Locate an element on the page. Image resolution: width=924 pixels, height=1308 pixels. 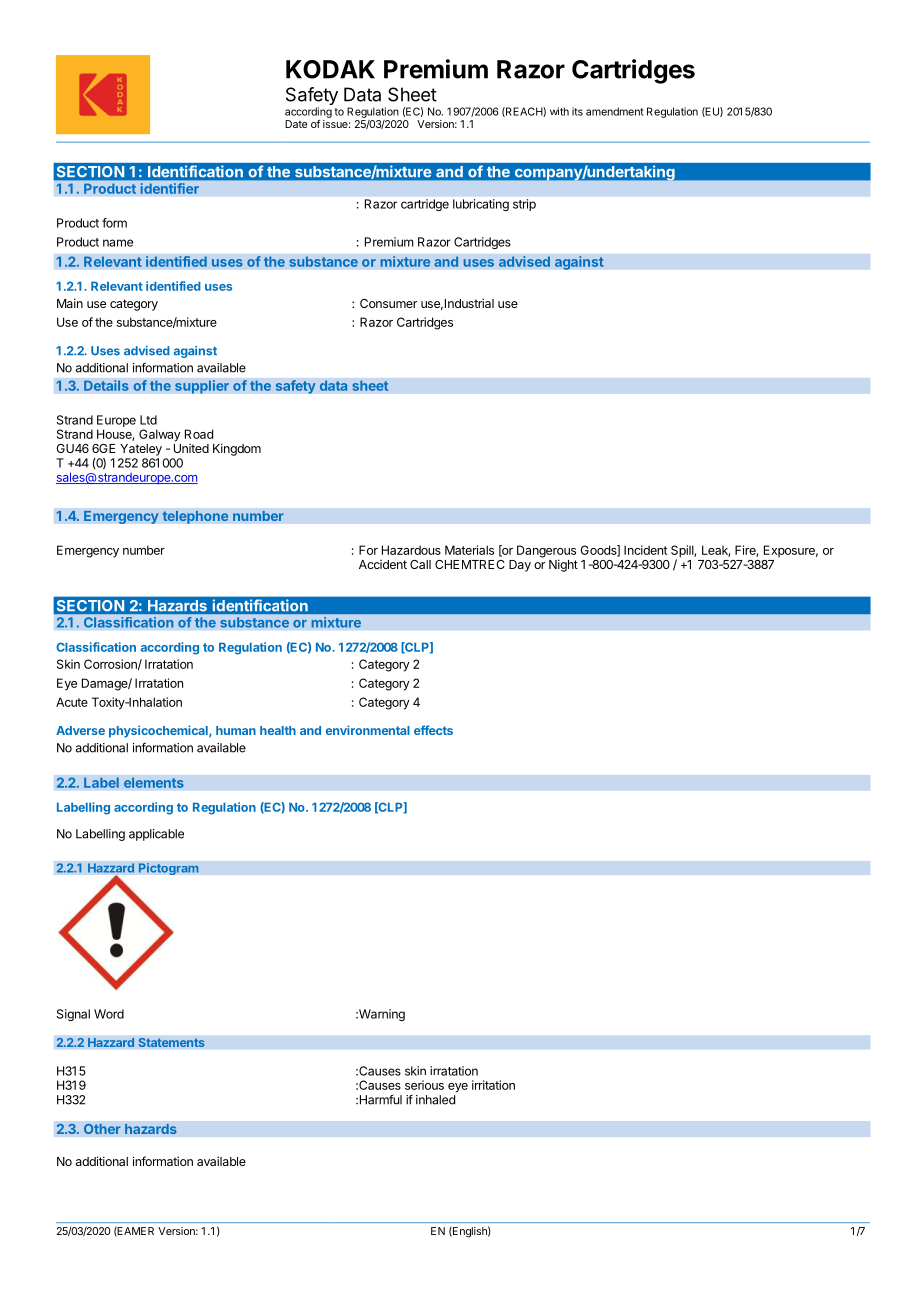
Accident is located at coordinates (383, 564).
